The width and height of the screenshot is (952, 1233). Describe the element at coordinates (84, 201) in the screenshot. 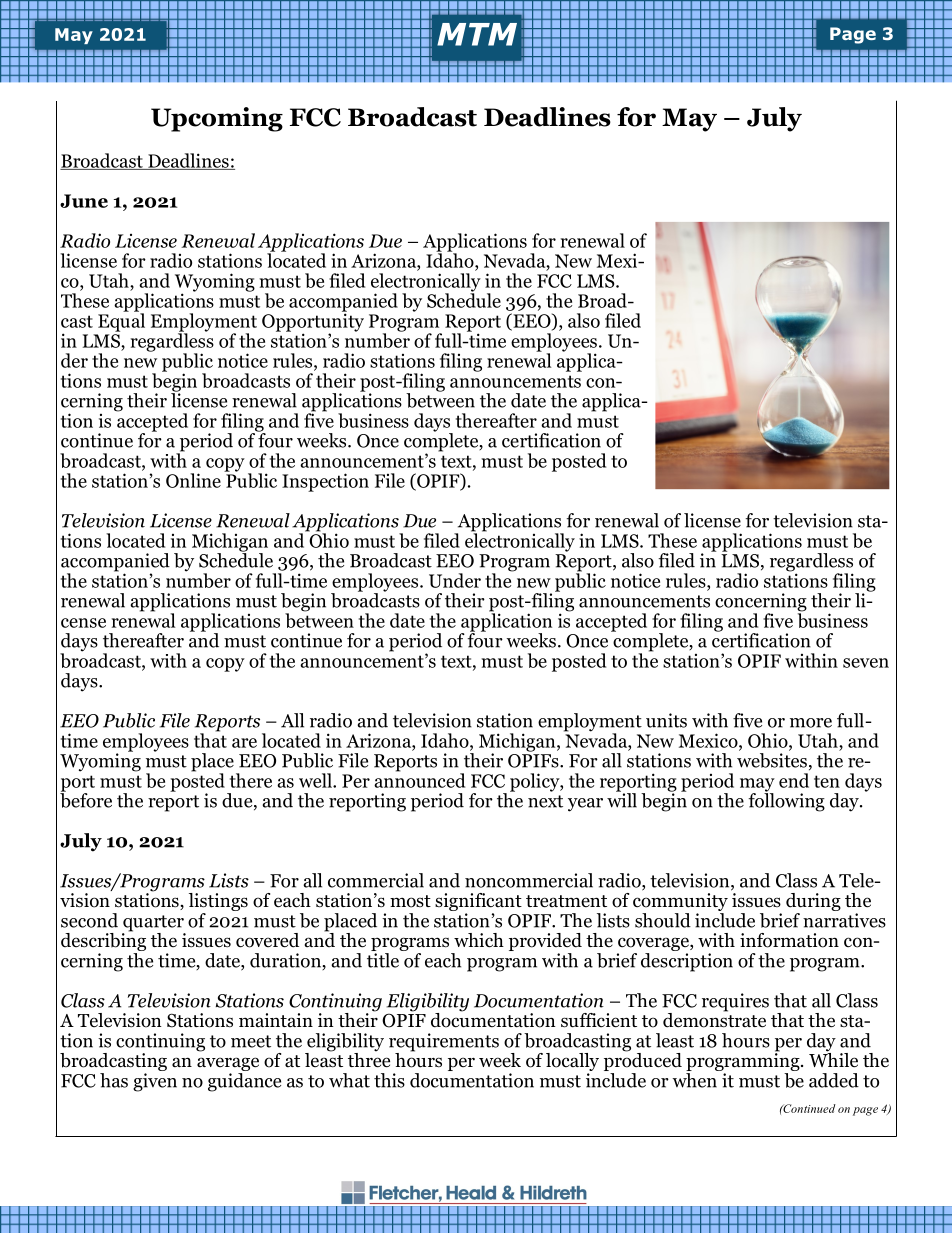

I see `June` at that location.
